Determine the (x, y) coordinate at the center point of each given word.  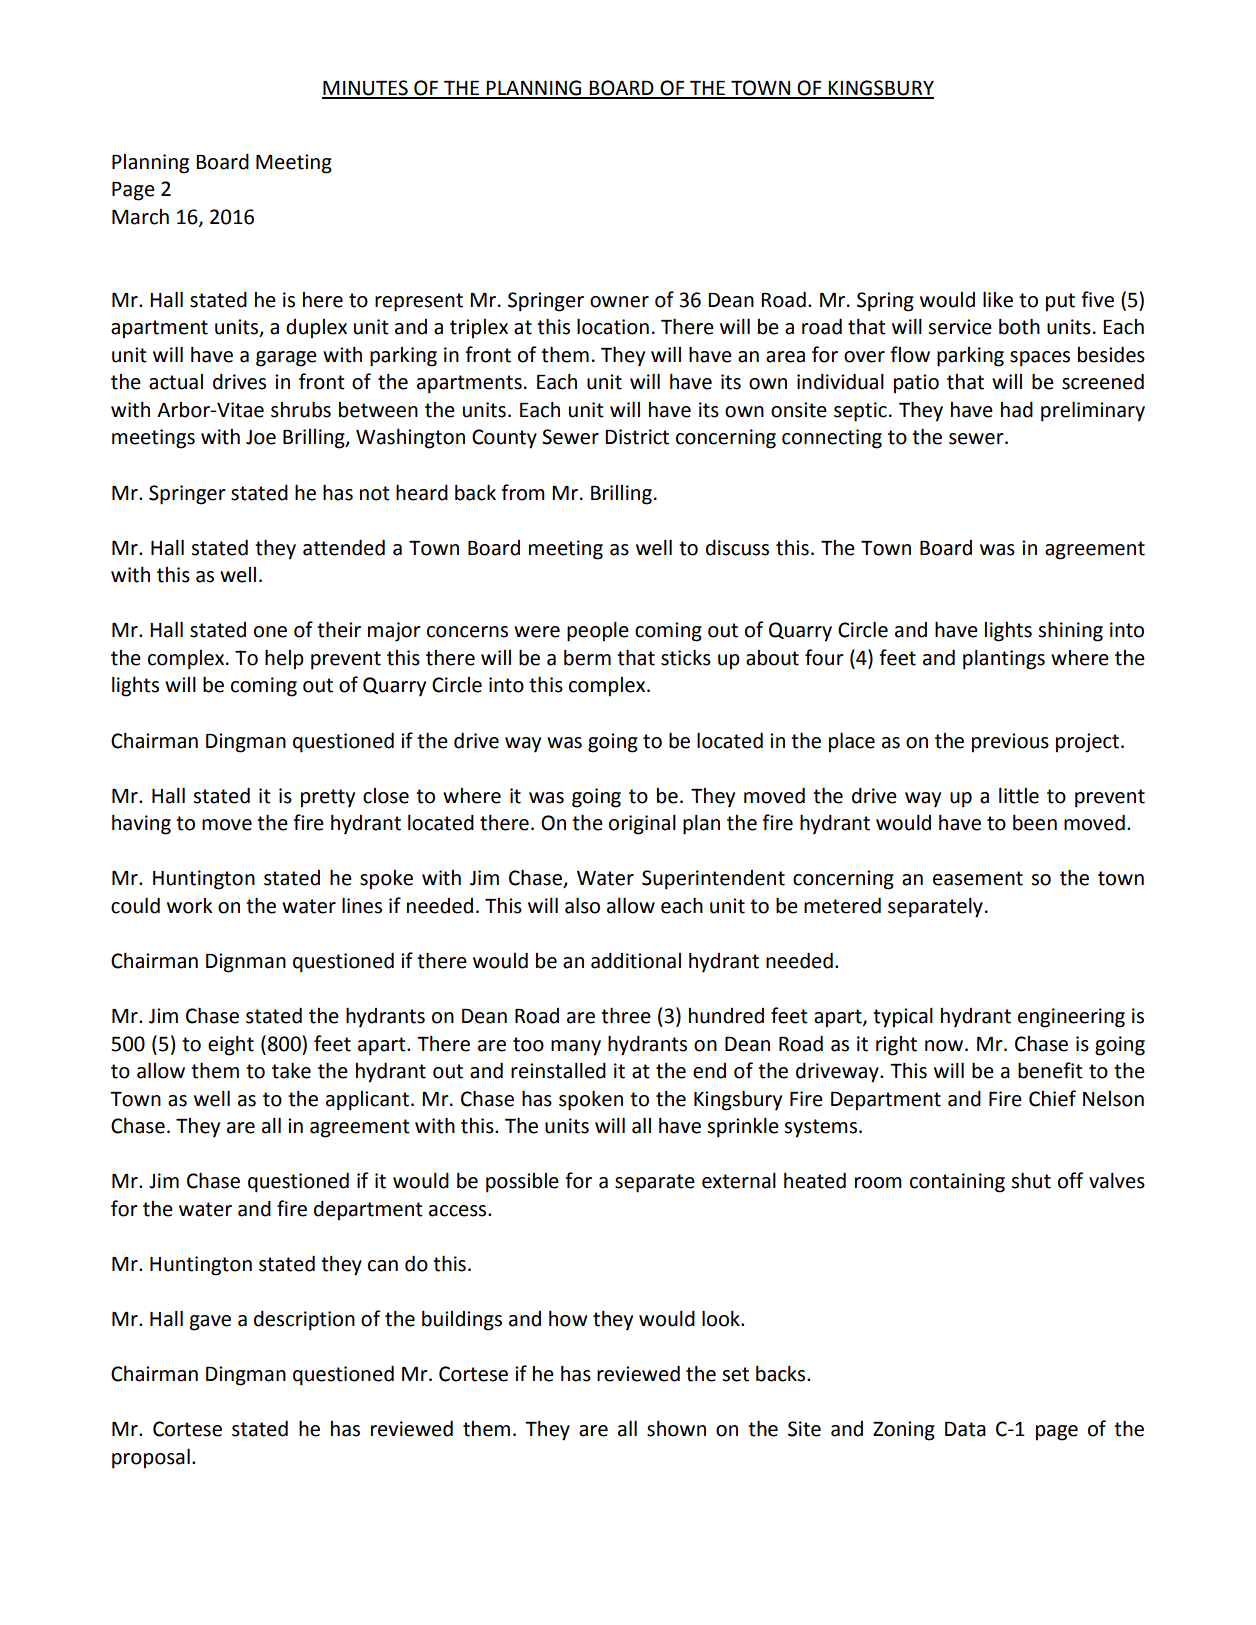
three (626, 1015)
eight (231, 1045)
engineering (1071, 1018)
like (998, 299)
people (598, 631)
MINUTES (366, 89)
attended (344, 547)
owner (619, 302)
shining (1070, 631)
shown (676, 1428)
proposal (151, 1458)
